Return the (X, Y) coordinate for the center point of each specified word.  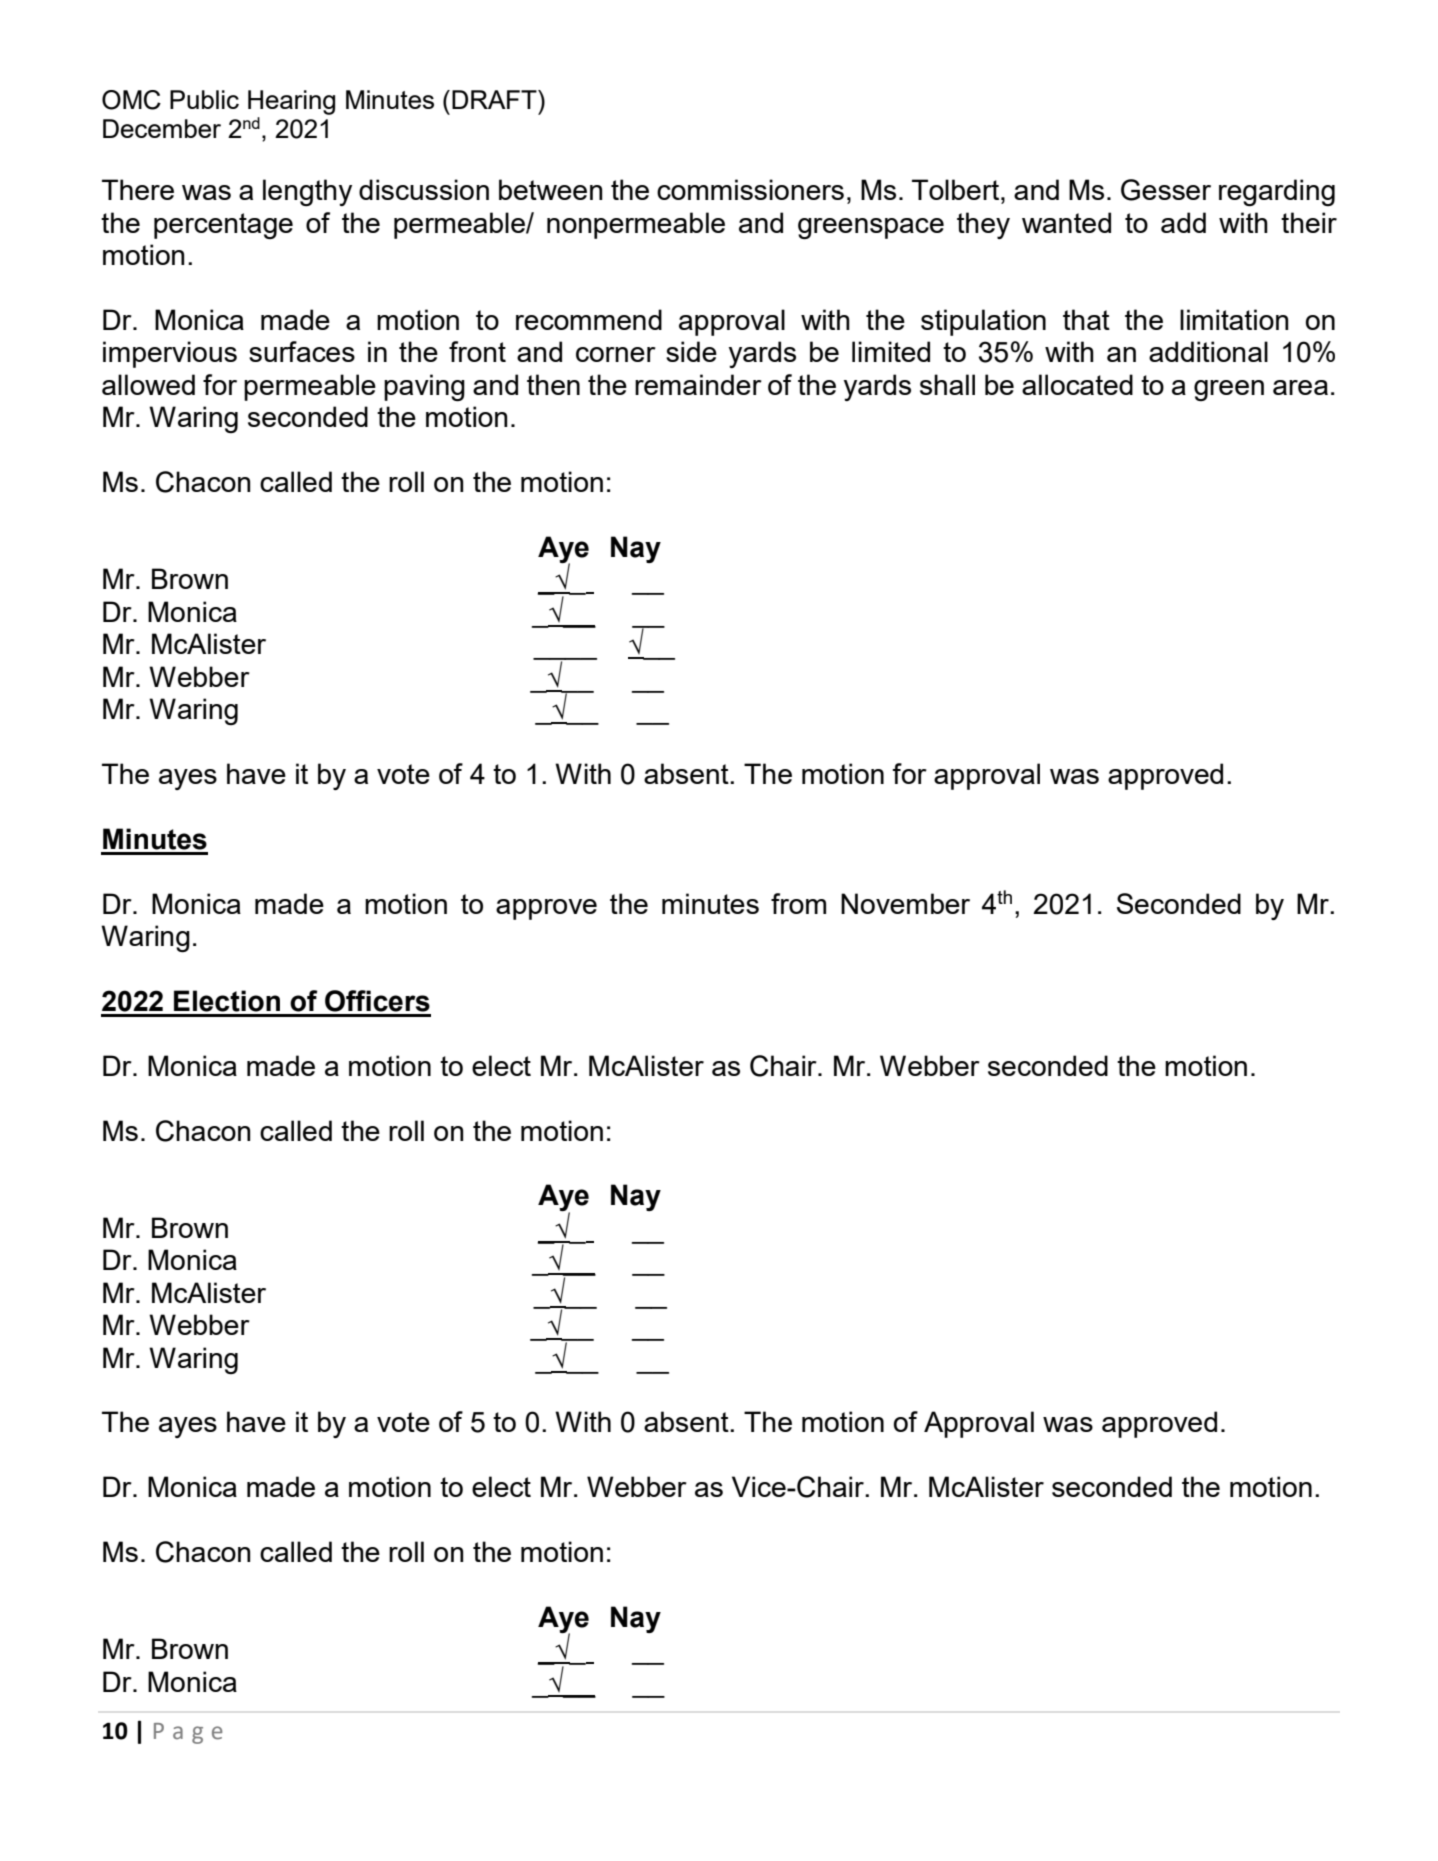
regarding (1277, 192)
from (798, 903)
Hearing (291, 102)
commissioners (750, 189)
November (905, 903)
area (1300, 387)
